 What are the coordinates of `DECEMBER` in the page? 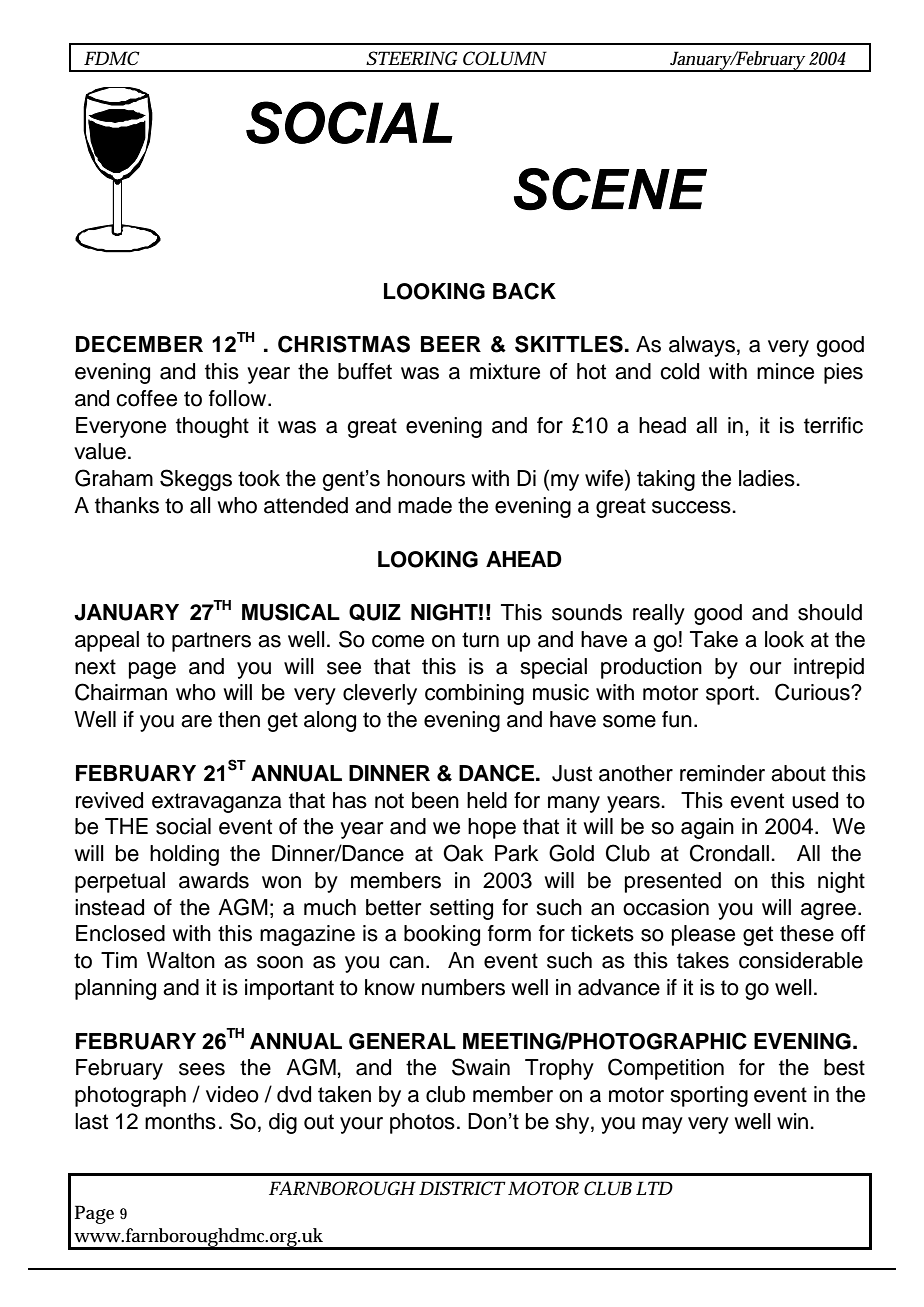 It's located at (139, 344).
